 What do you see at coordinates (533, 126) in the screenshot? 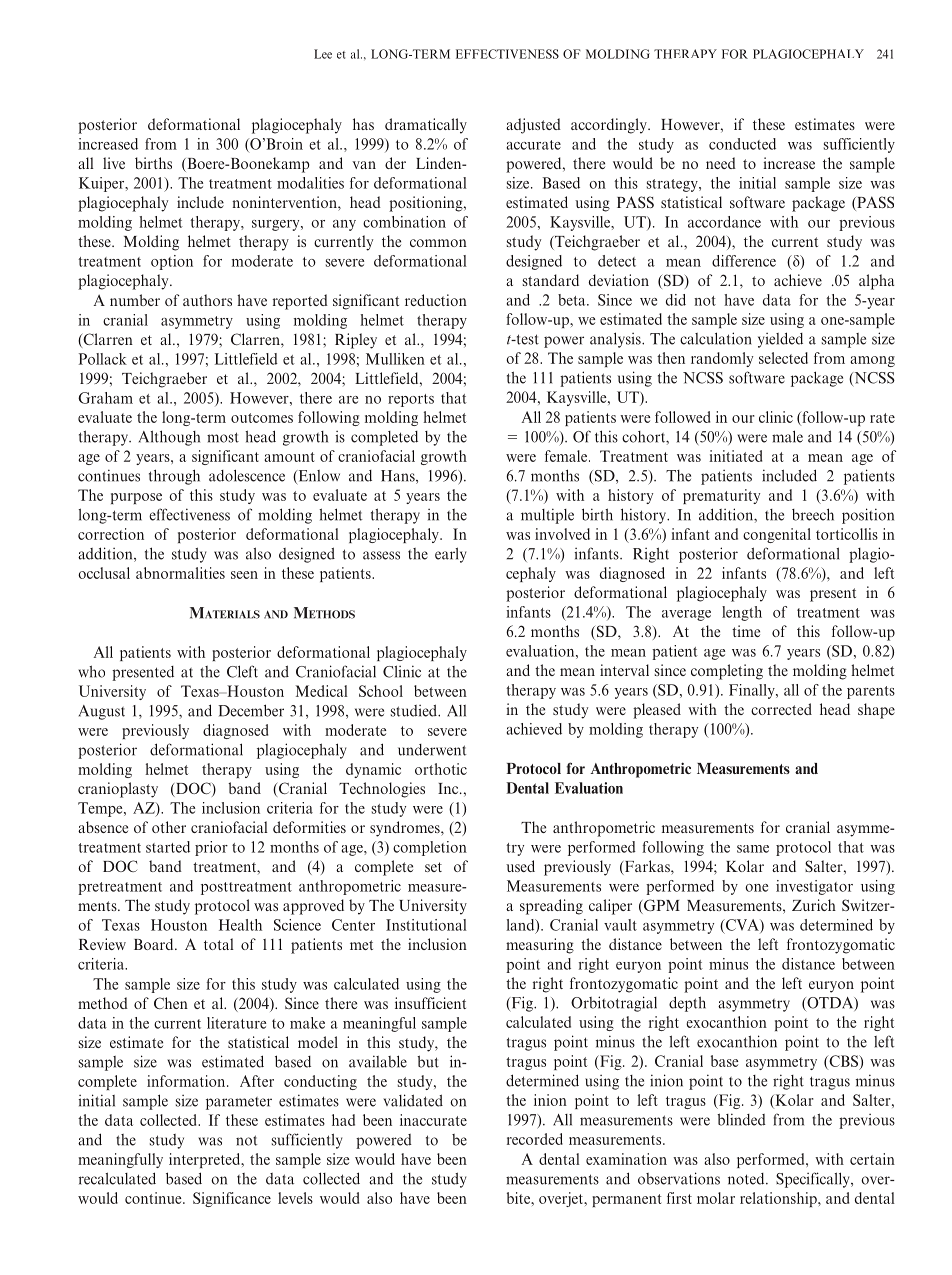
I see `adjusted` at bounding box center [533, 126].
